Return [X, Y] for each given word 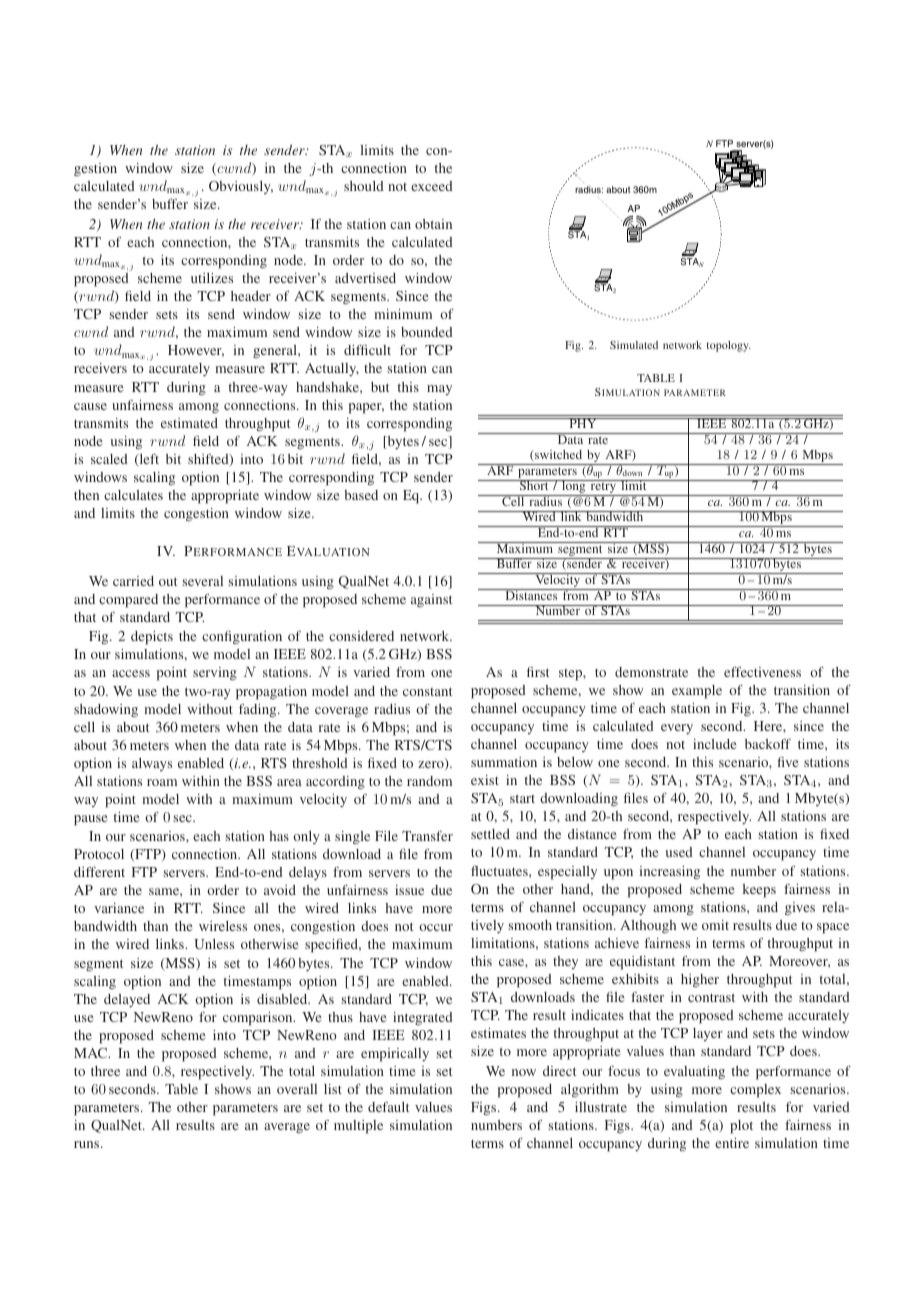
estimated [189, 423]
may [439, 390]
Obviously [241, 187]
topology [728, 346]
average [287, 1128]
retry [603, 488]
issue [409, 890]
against [432, 600]
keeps [759, 891]
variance [119, 908]
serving [215, 674]
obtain [433, 224]
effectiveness [762, 672]
